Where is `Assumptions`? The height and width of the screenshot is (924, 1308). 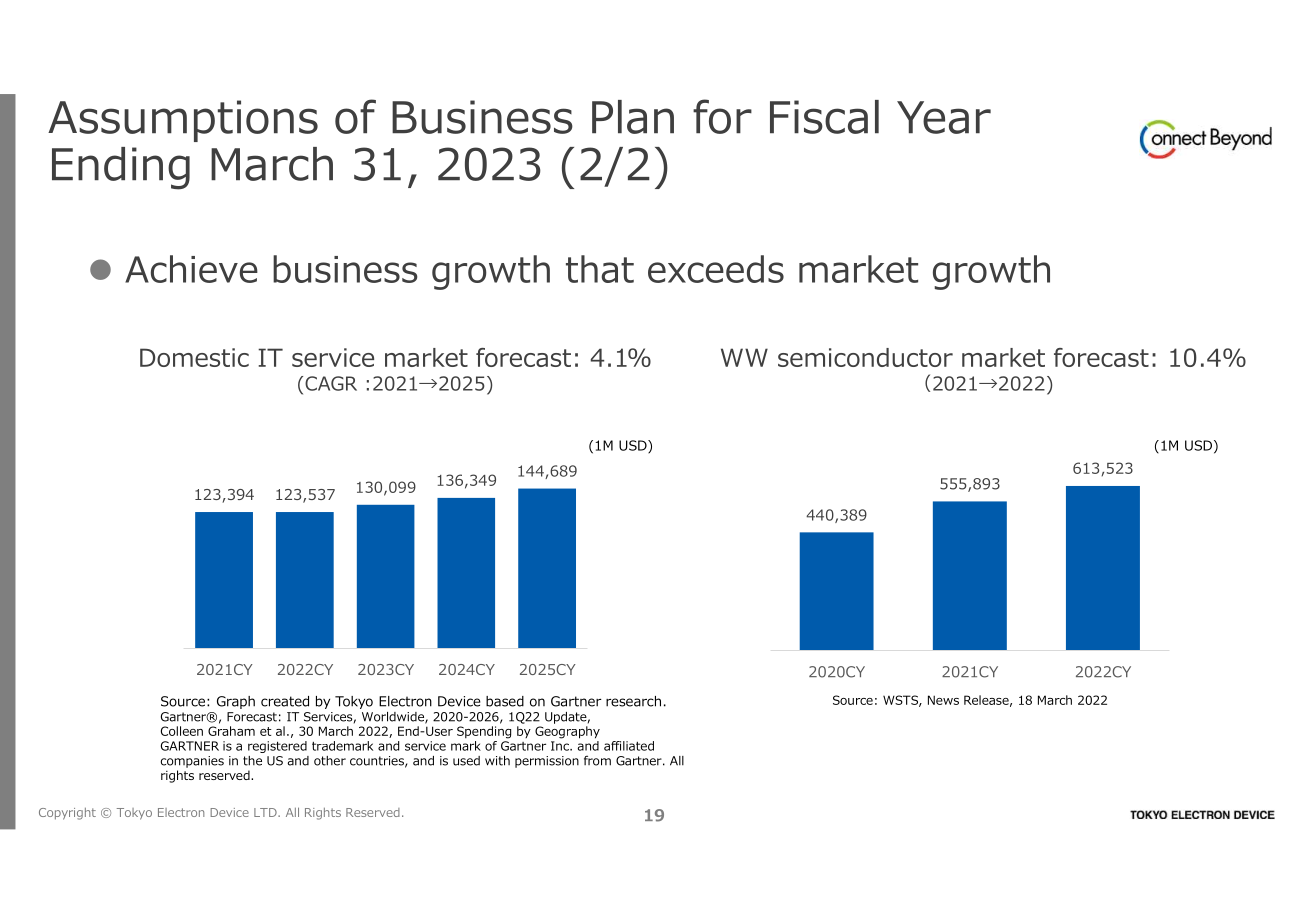
Assumptions is located at coordinates (183, 121).
